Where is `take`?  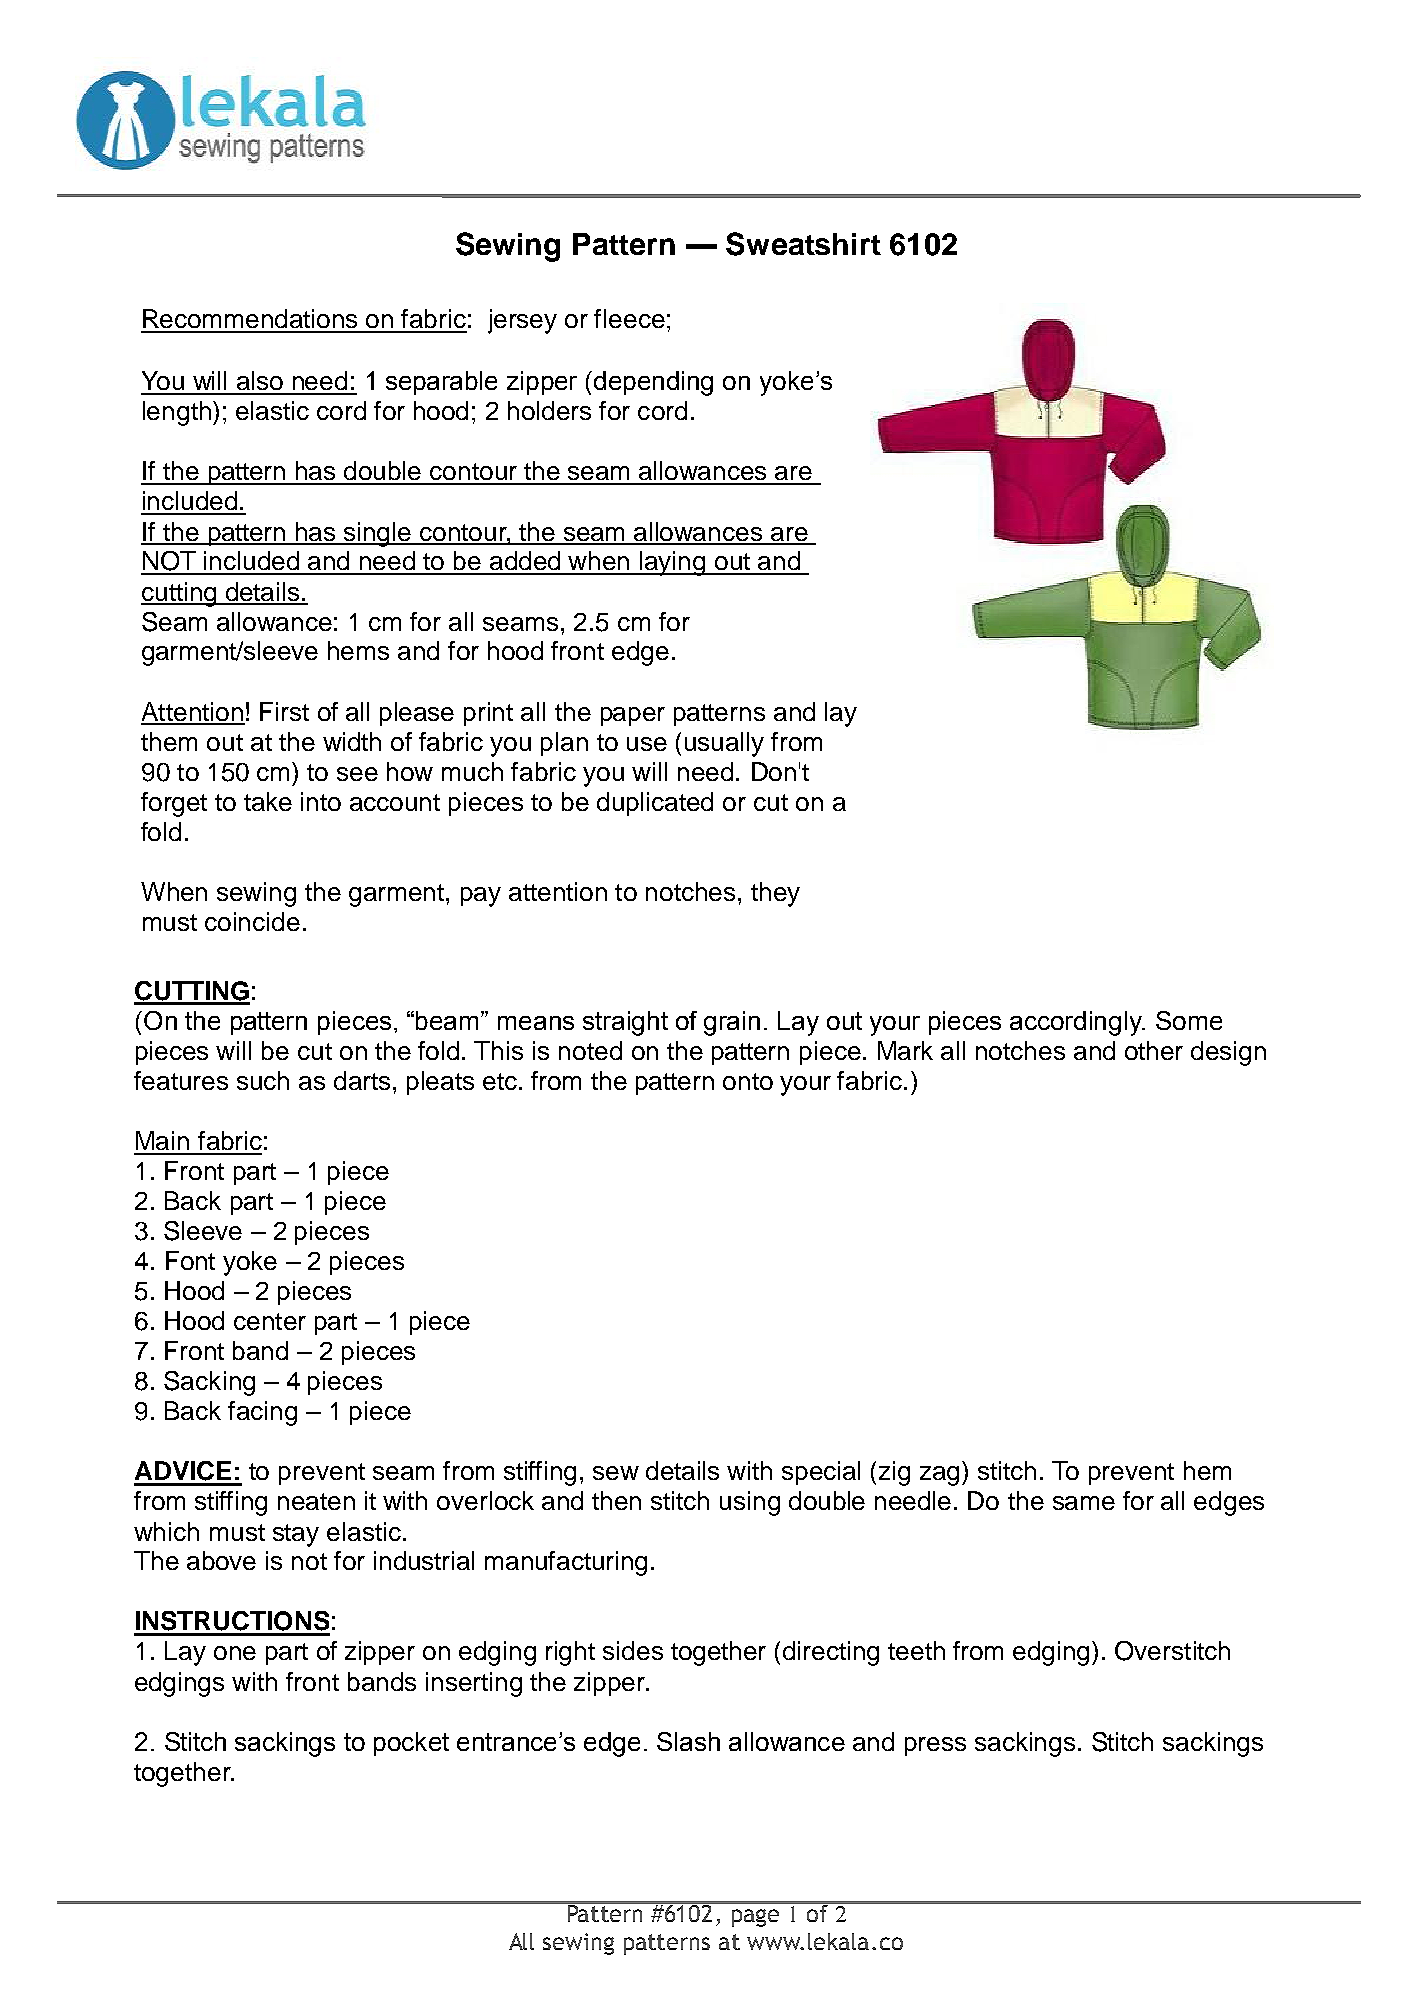 take is located at coordinates (268, 801).
